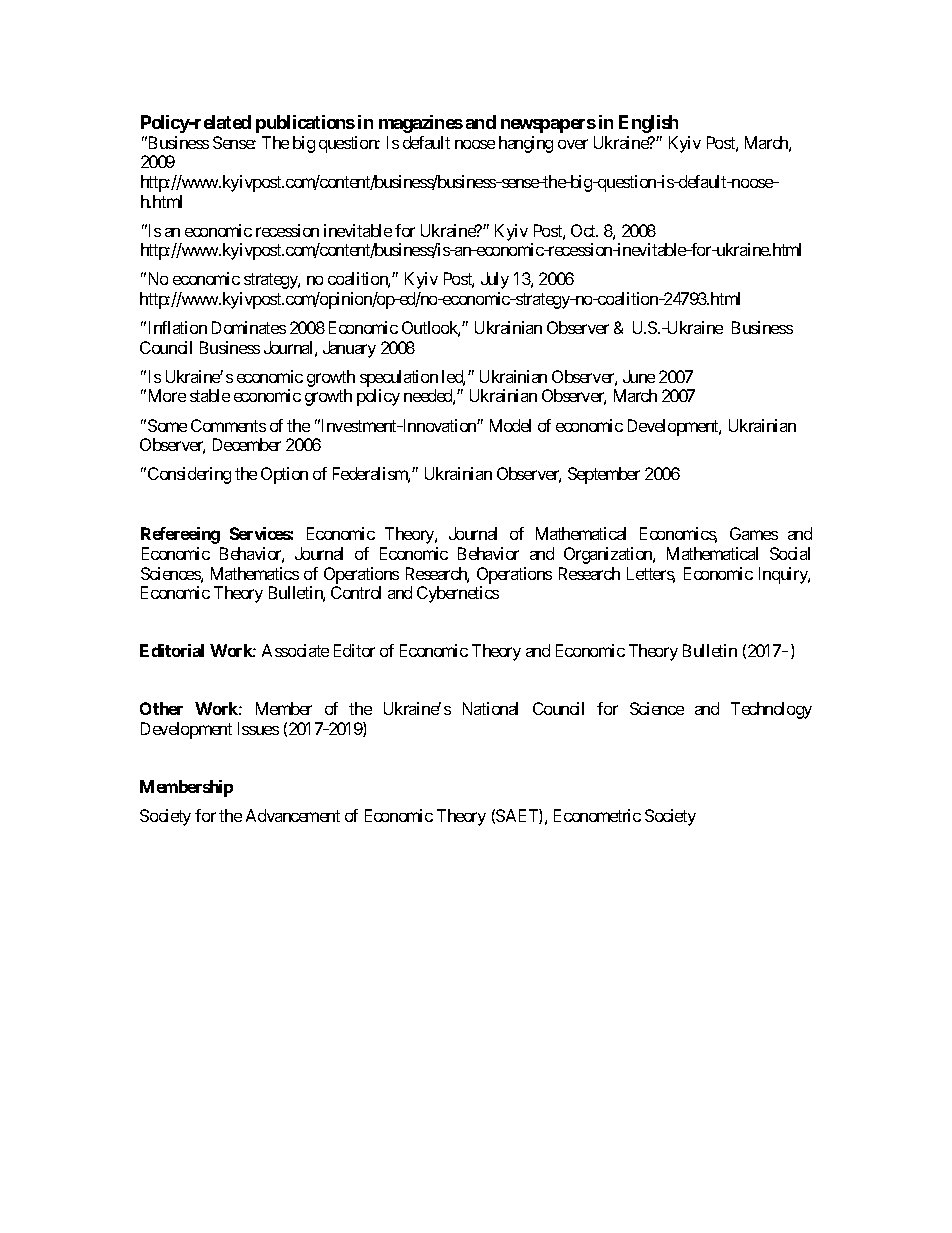 This screenshot has width=952, height=1233. I want to click on Technology, so click(771, 710).
